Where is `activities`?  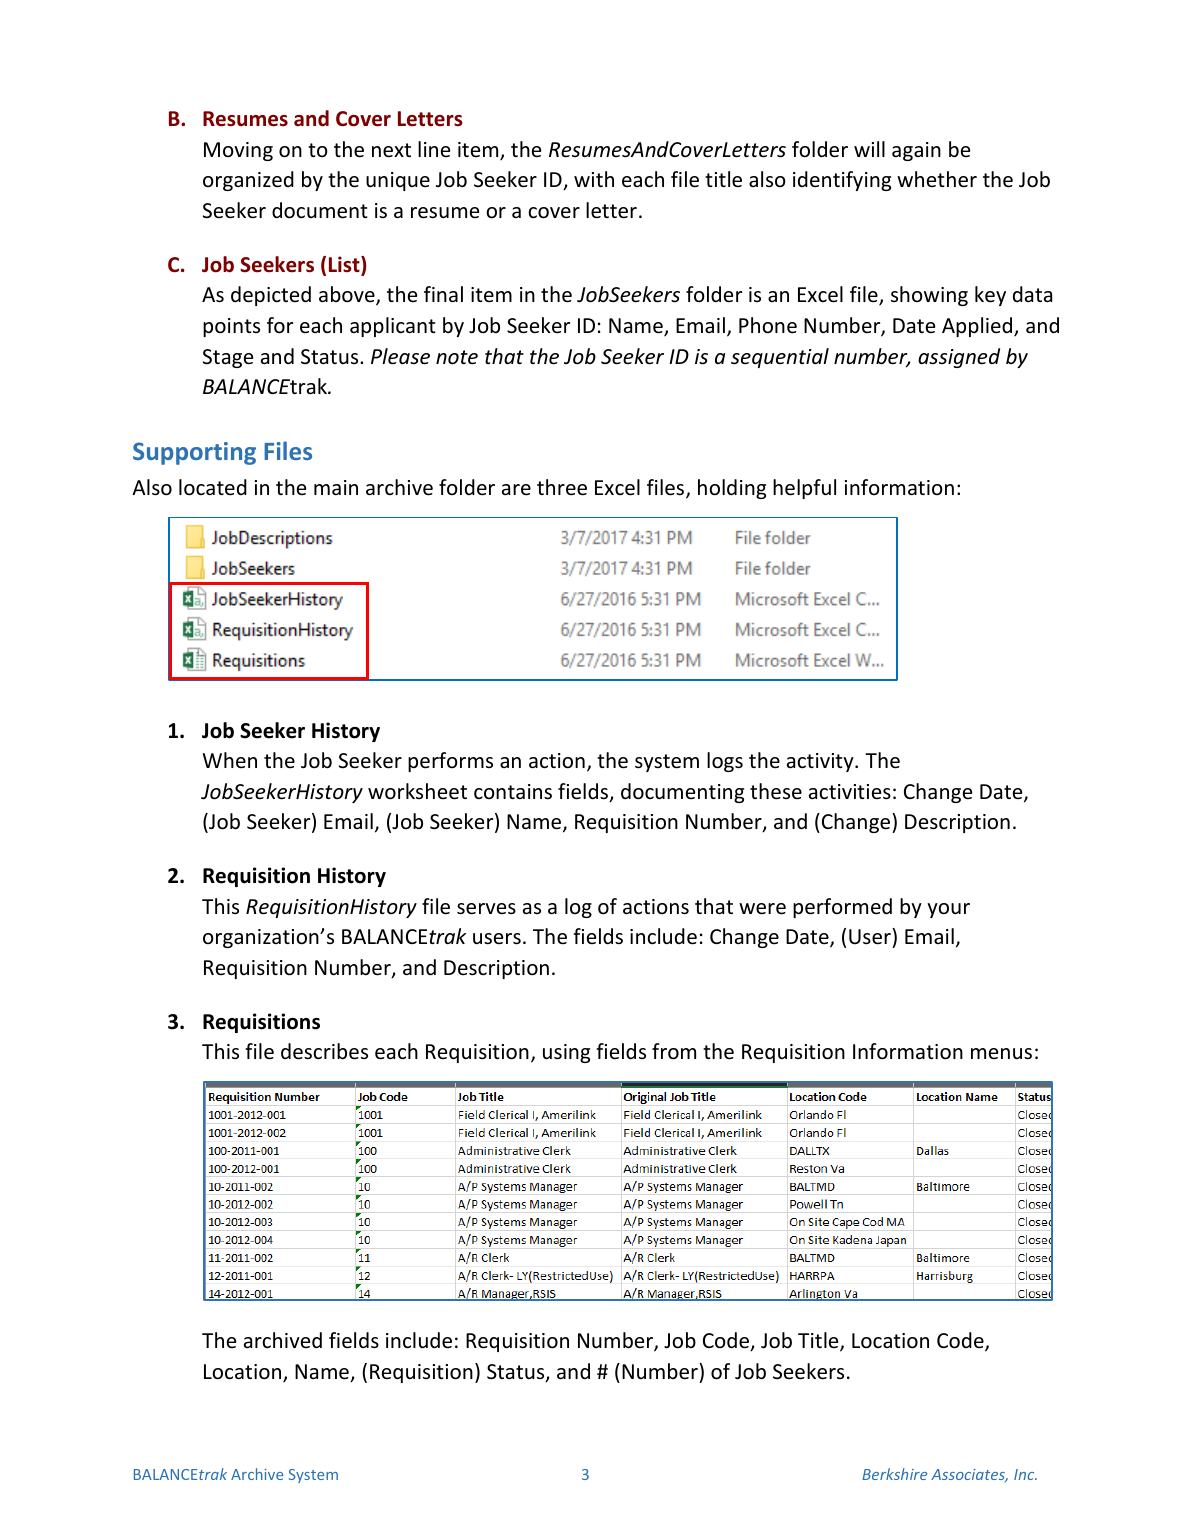
activities is located at coordinates (850, 792).
